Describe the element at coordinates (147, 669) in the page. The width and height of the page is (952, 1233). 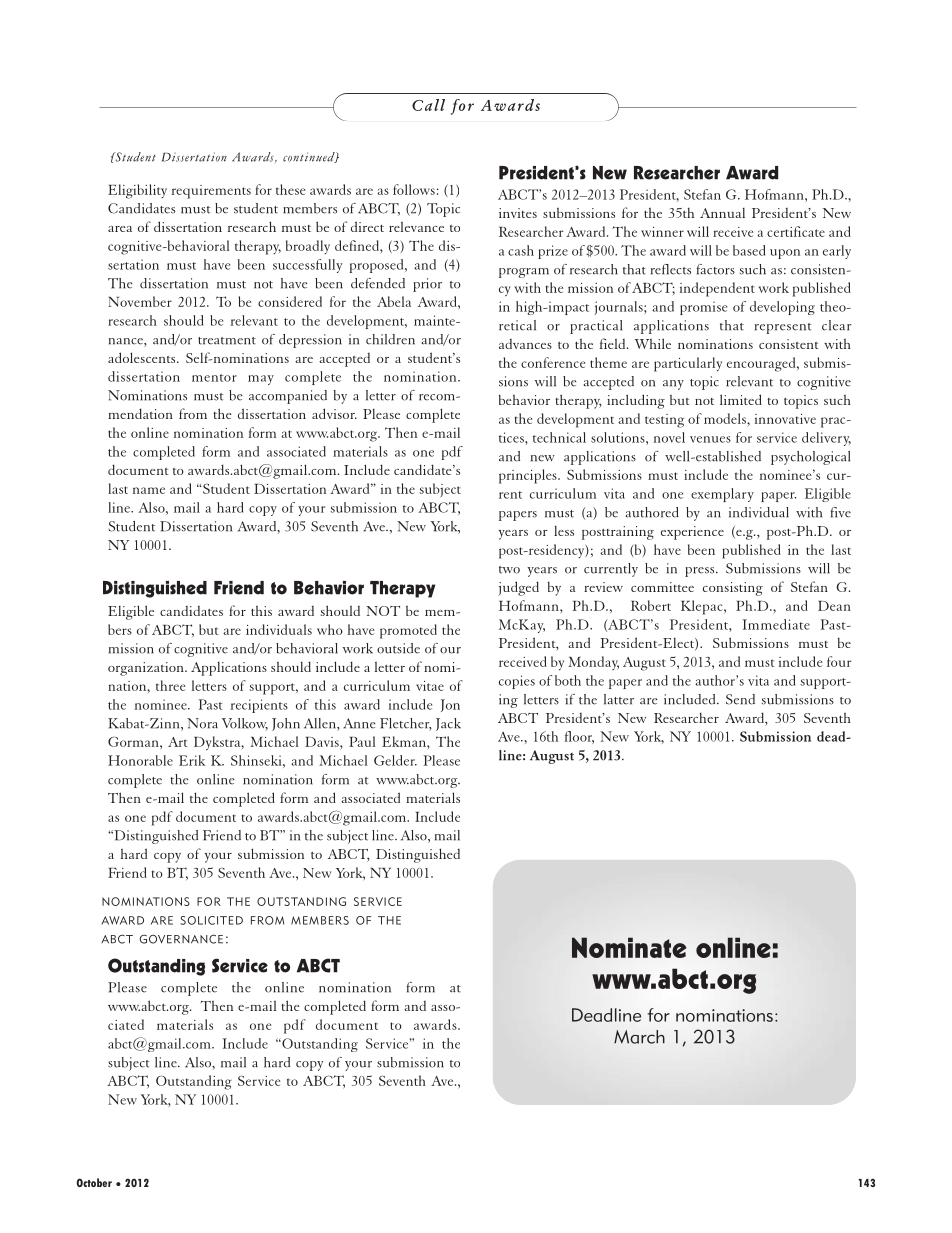
I see `organization` at that location.
